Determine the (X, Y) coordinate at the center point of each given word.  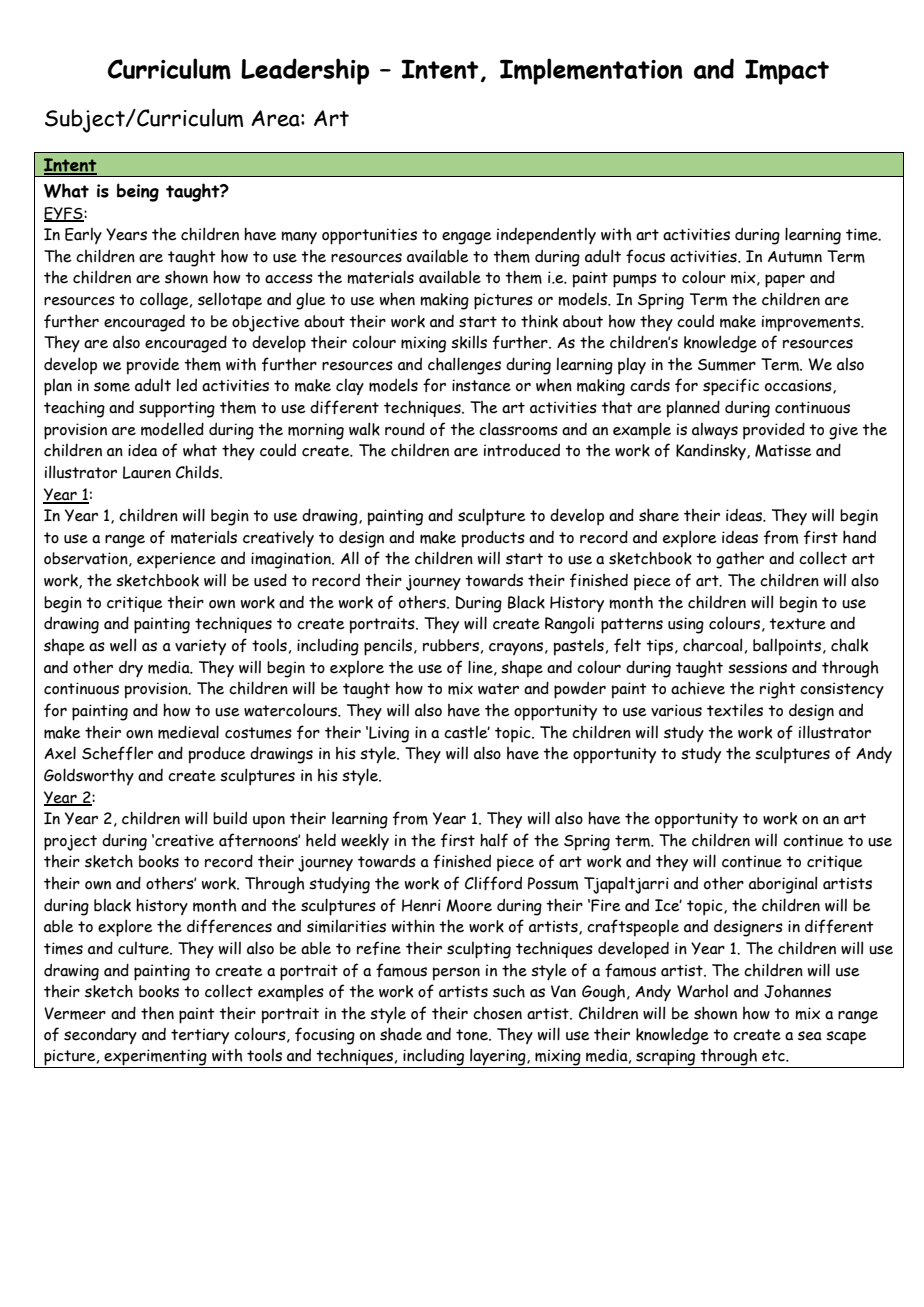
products (493, 539)
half (494, 840)
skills (469, 342)
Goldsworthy (89, 776)
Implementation (591, 71)
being (138, 192)
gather (740, 560)
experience (176, 560)
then (157, 1013)
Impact (787, 72)
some (112, 387)
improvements (812, 323)
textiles (735, 710)
